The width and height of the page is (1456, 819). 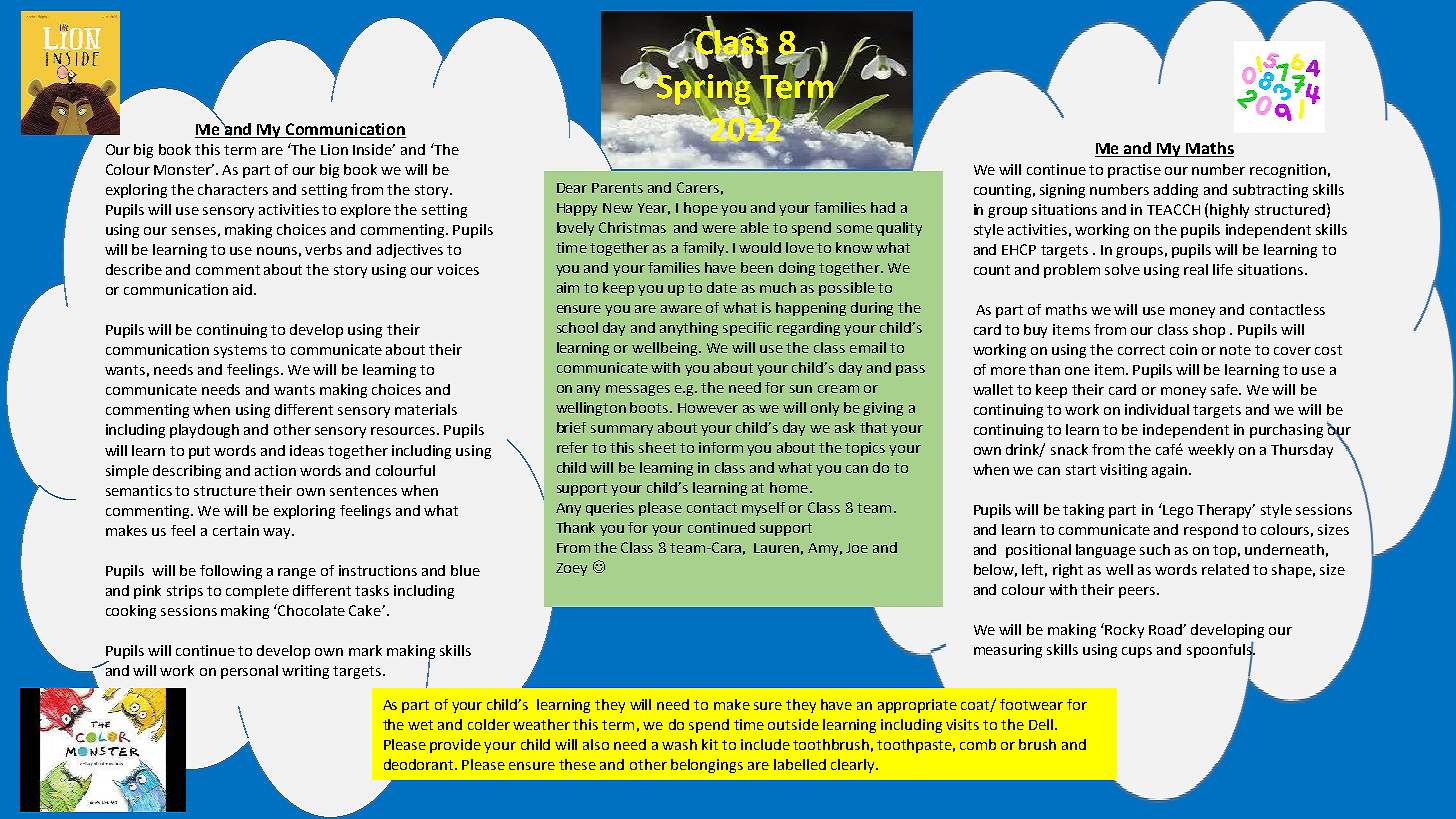 I want to click on Monster, so click(x=184, y=169).
